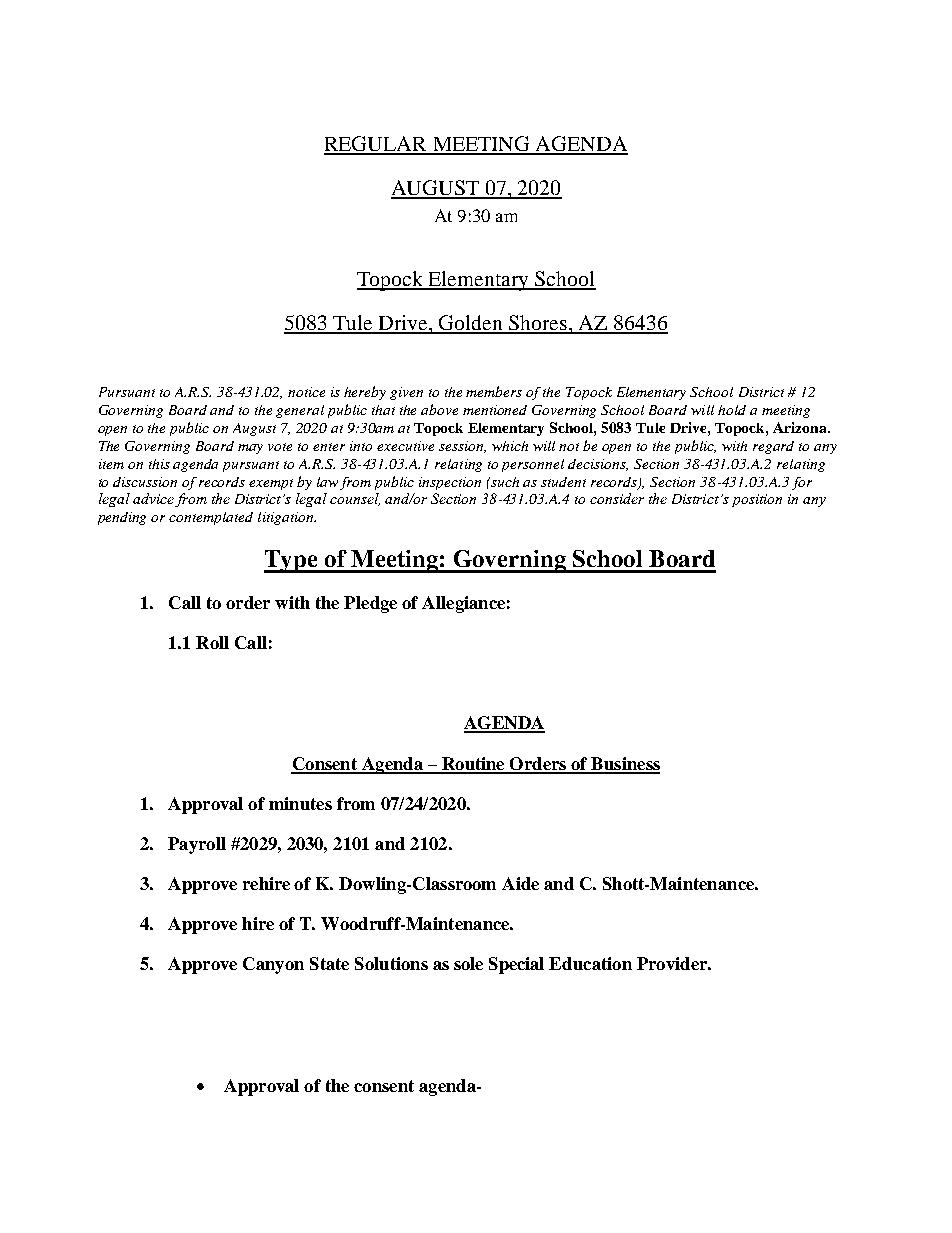 This screenshot has width=952, height=1233. What do you see at coordinates (468, 963) in the screenshot?
I see `sole` at bounding box center [468, 963].
